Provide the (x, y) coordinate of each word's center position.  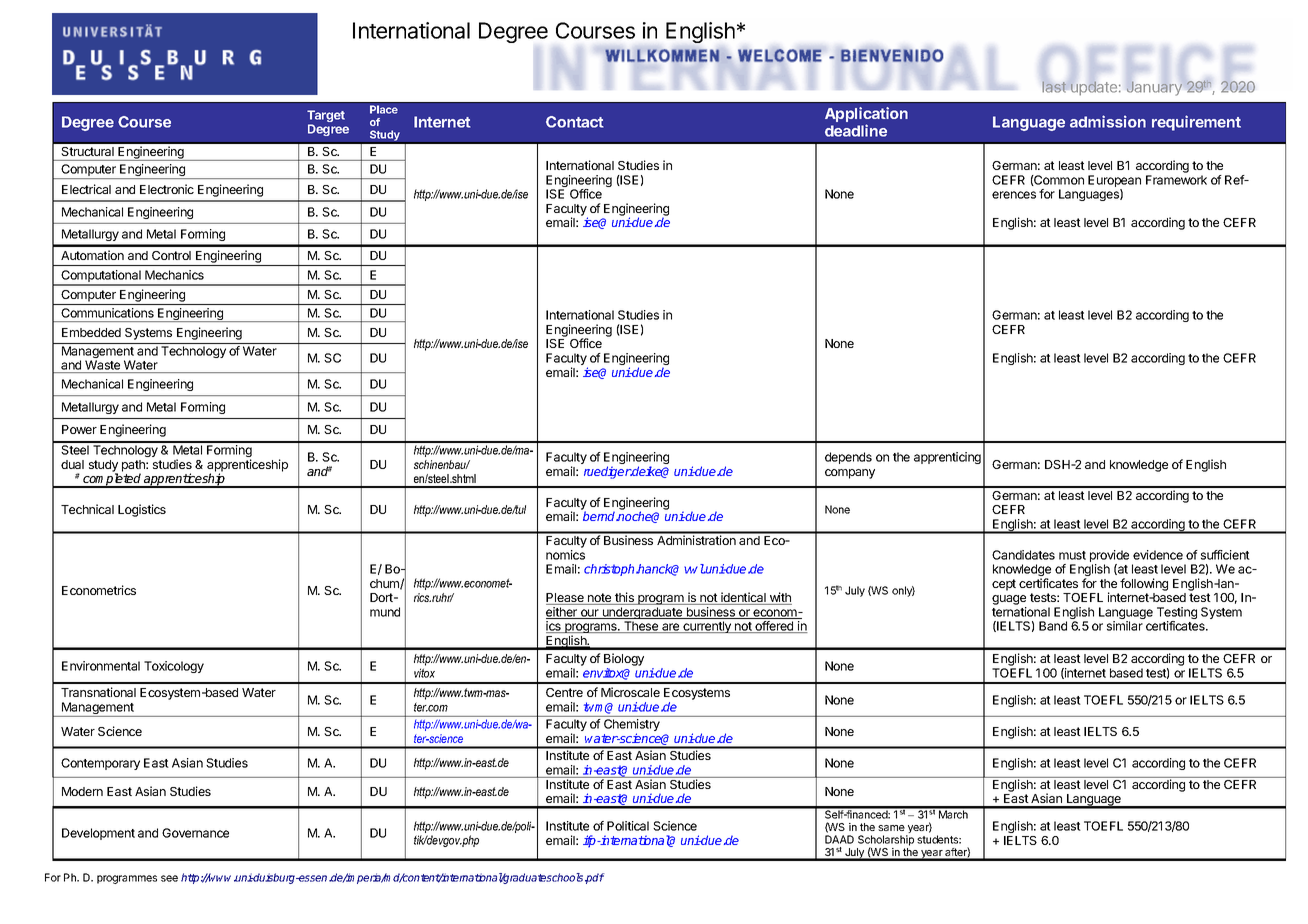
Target (326, 117)
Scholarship (886, 841)
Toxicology (174, 667)
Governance (195, 833)
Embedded (91, 332)
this (624, 598)
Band (1053, 626)
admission (1108, 121)
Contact (575, 122)
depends (848, 458)
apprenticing (947, 458)
